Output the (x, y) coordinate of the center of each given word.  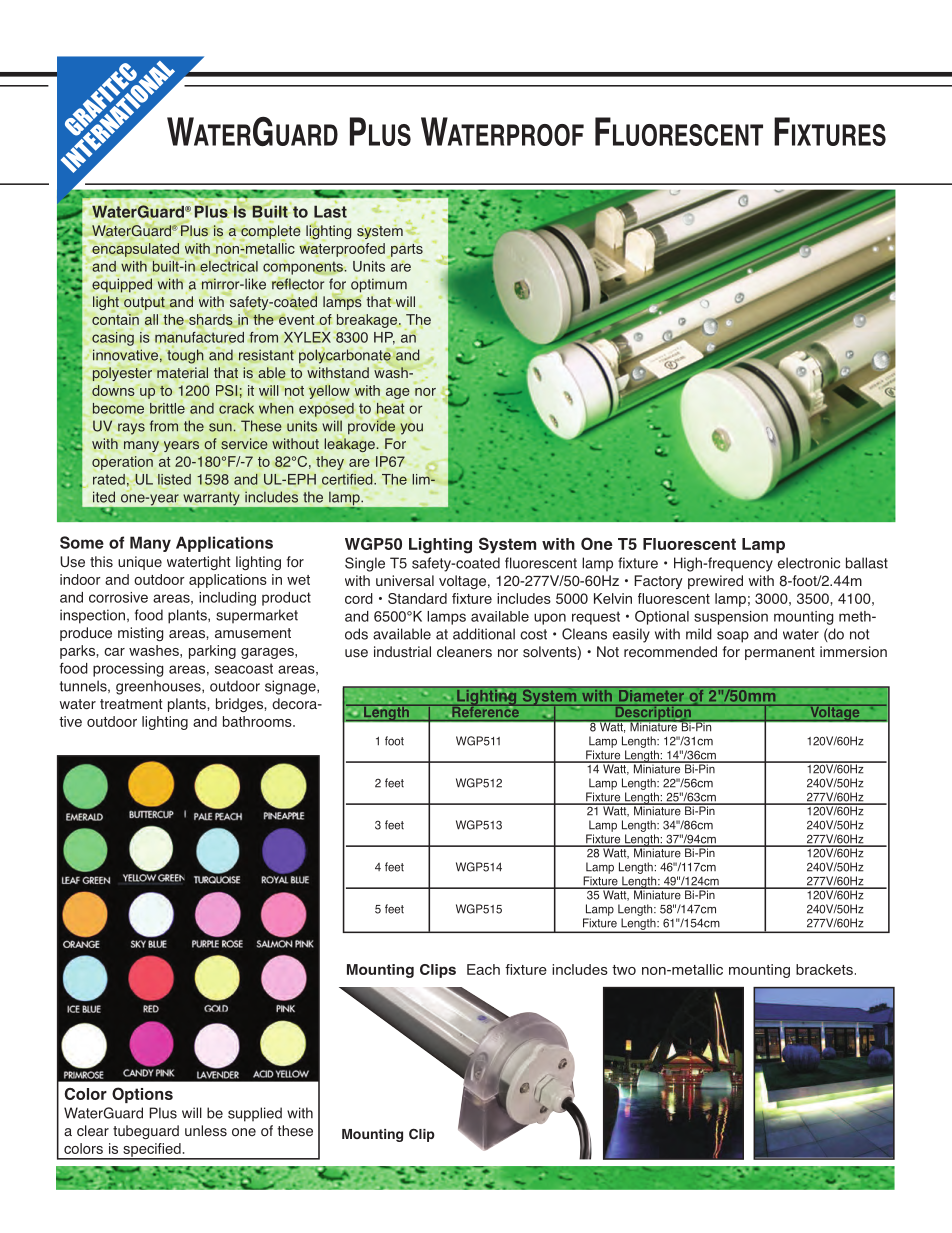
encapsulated (135, 250)
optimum (379, 285)
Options (142, 1095)
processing (128, 670)
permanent (780, 653)
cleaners (464, 652)
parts (406, 249)
